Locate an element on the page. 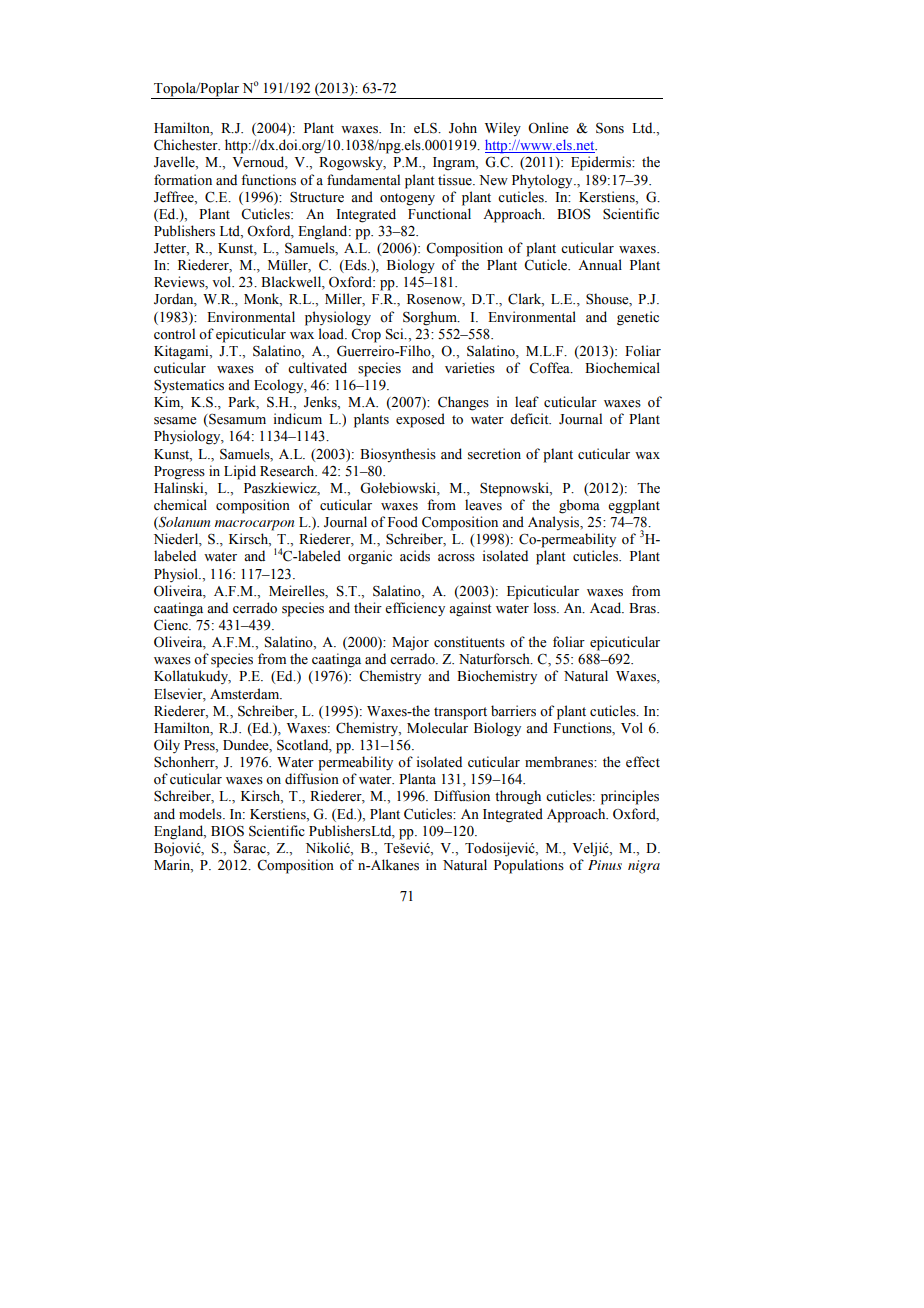 This page has height=1308, width=924. leaves is located at coordinates (483, 505).
